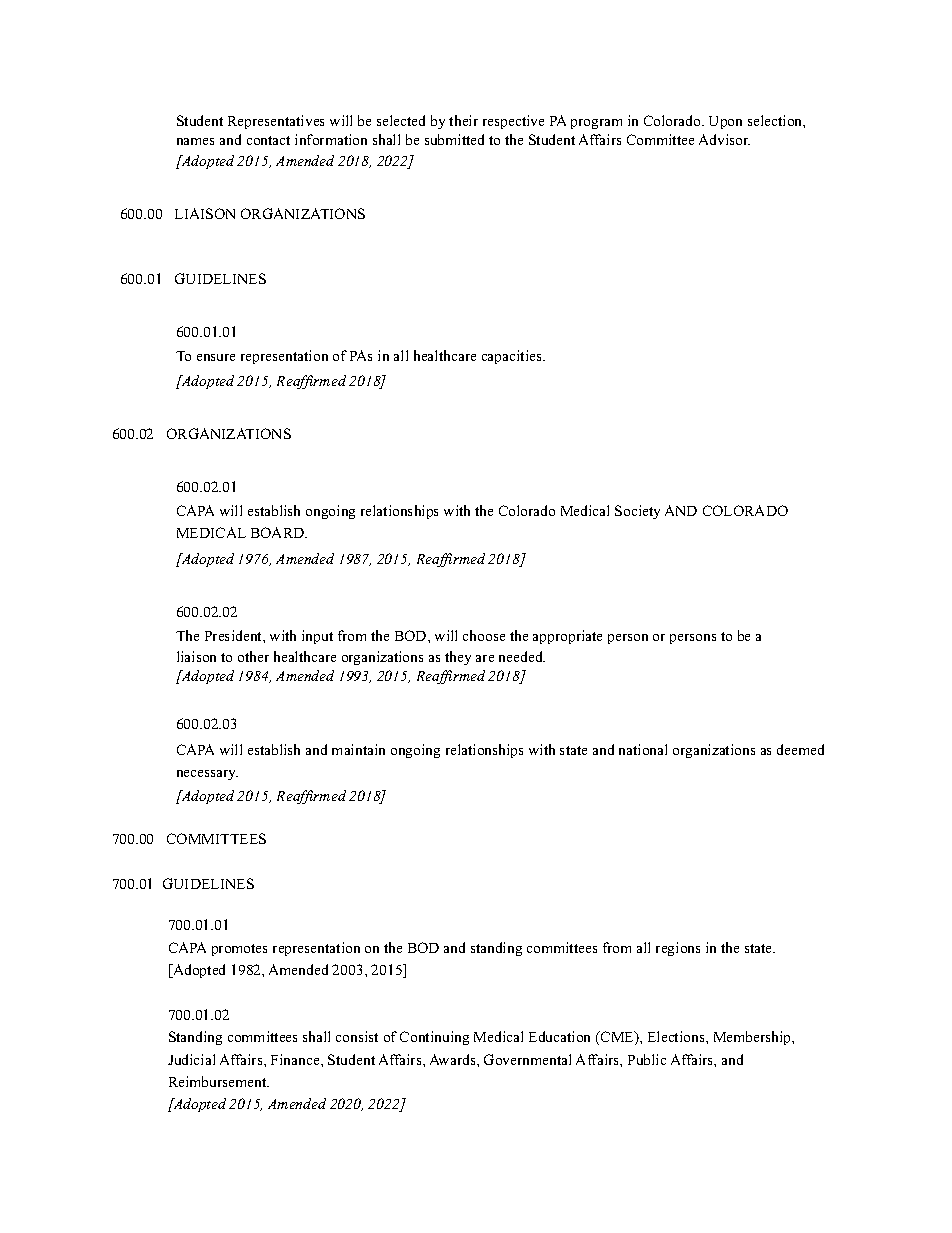 This screenshot has height=1233, width=952. Describe the element at coordinates (527, 1059) in the screenshot. I see `Governmental` at that location.
